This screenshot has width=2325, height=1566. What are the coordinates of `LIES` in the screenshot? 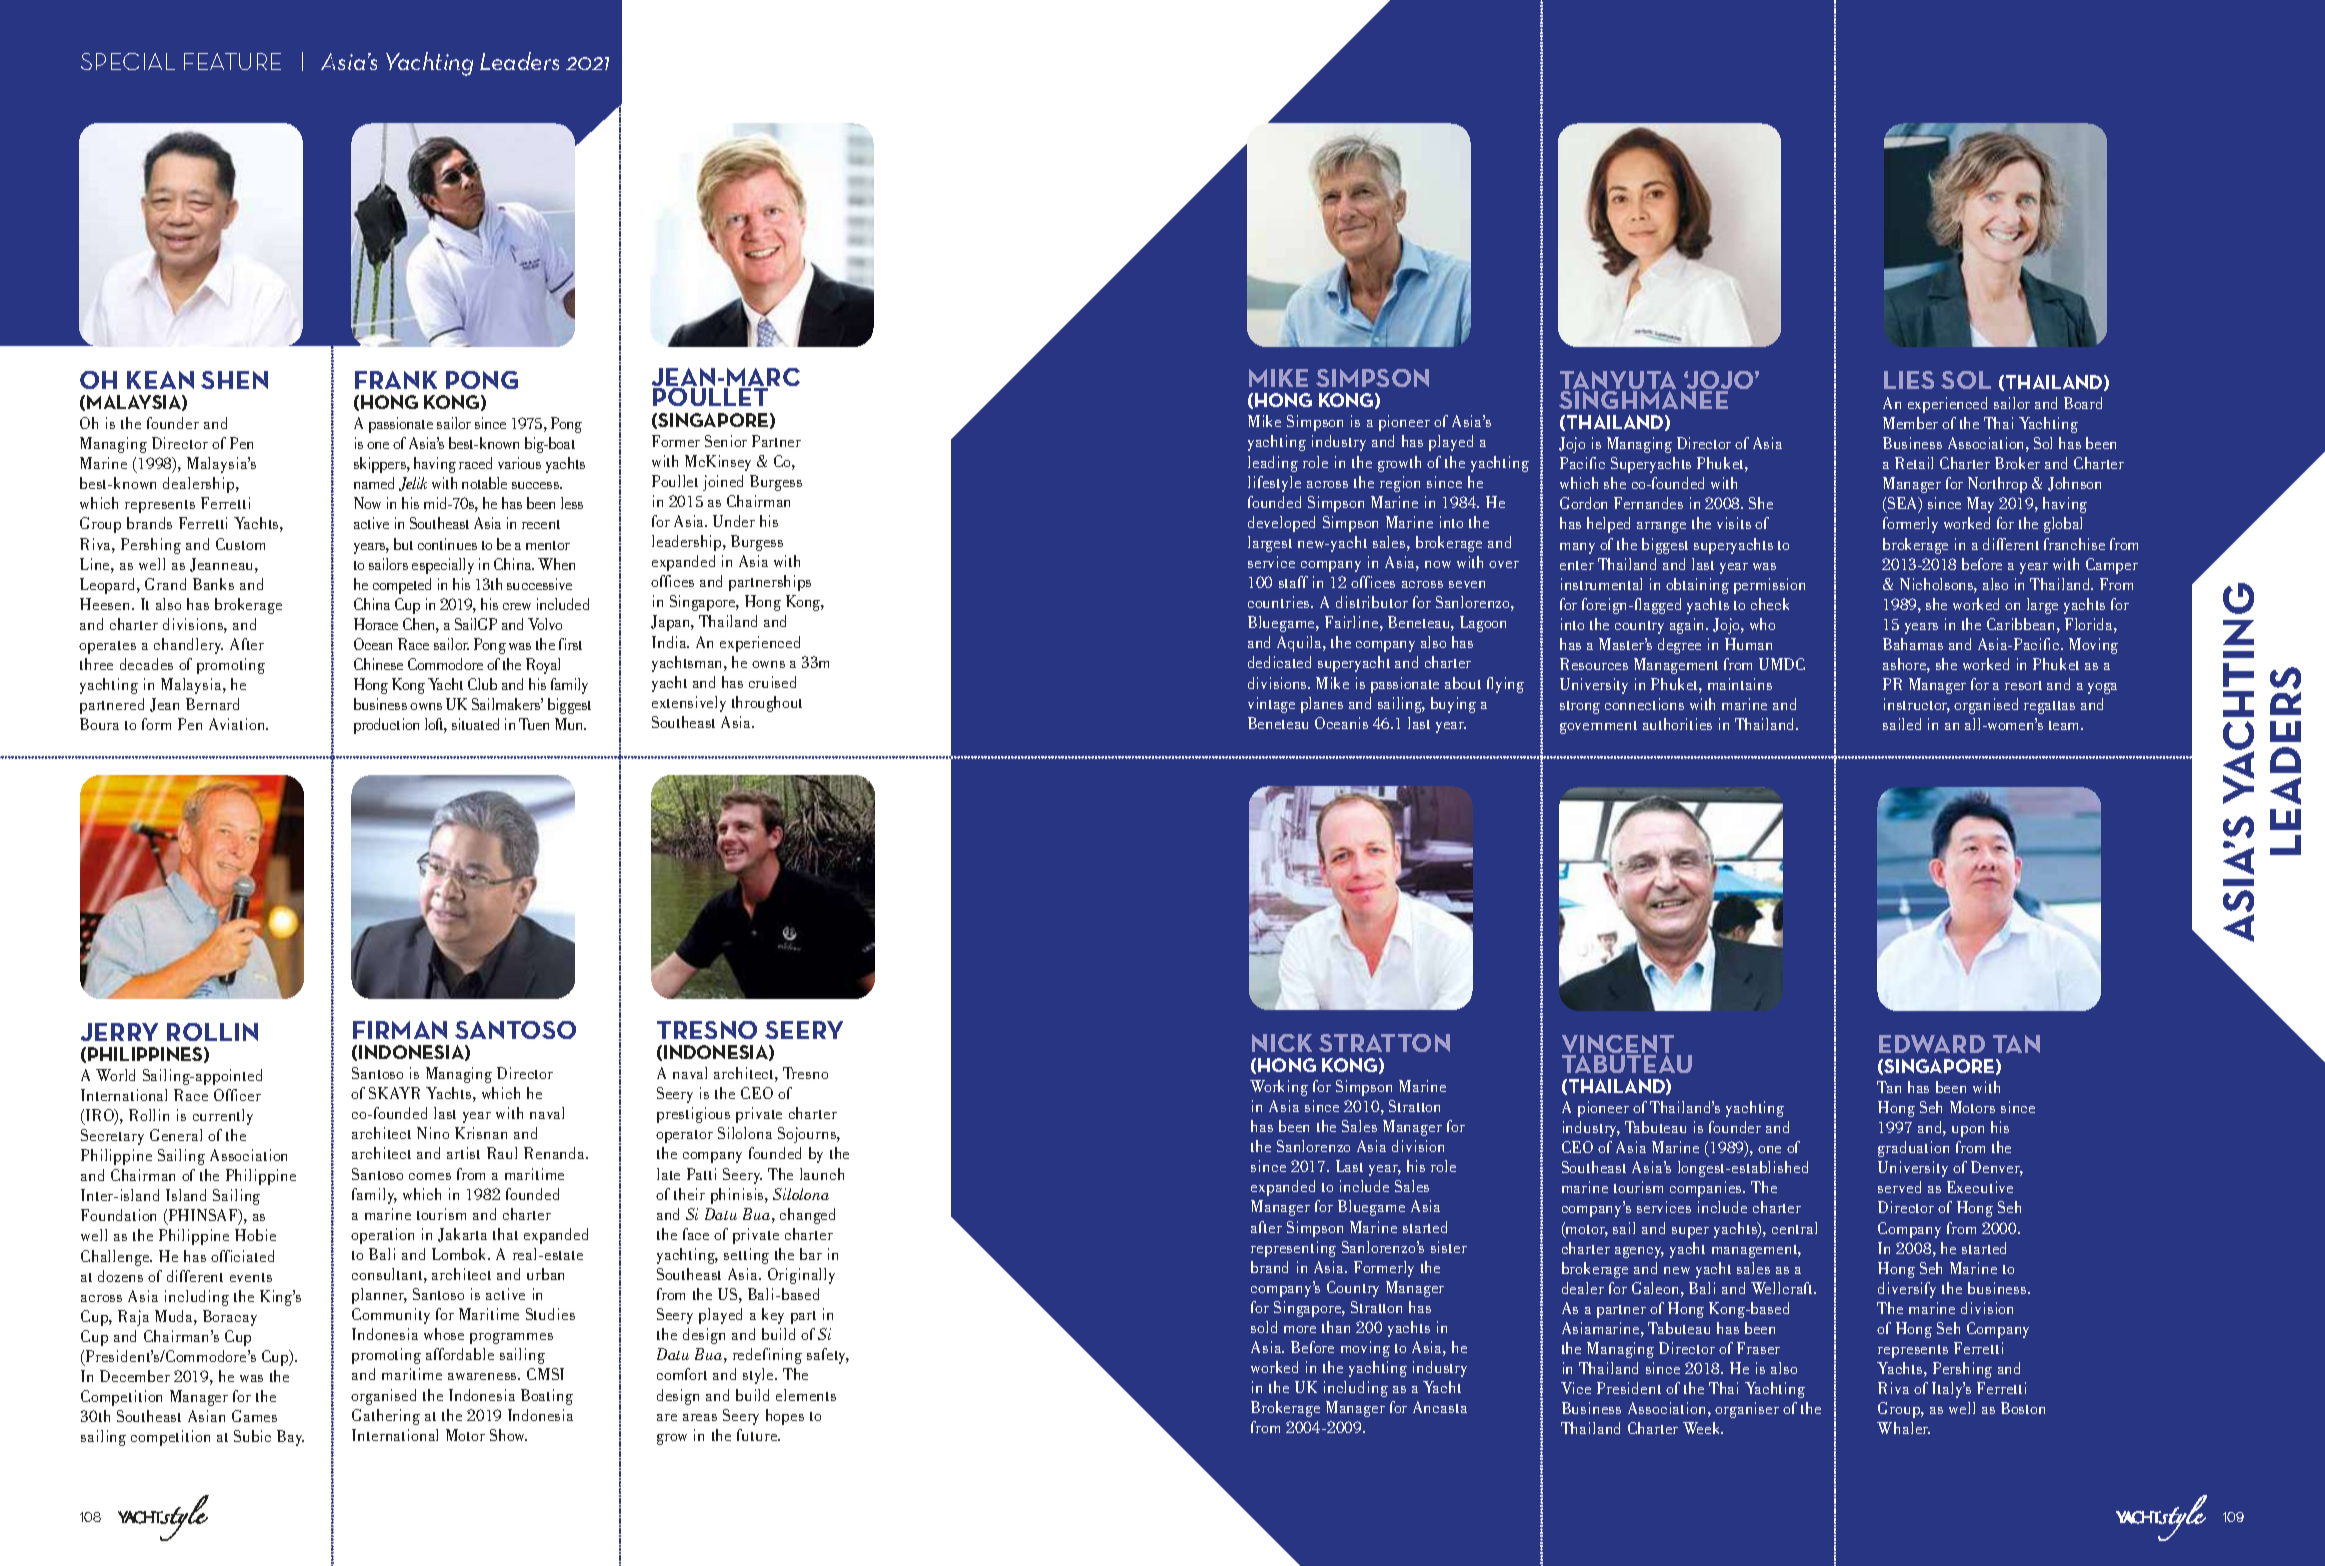 It's located at (1909, 380).
